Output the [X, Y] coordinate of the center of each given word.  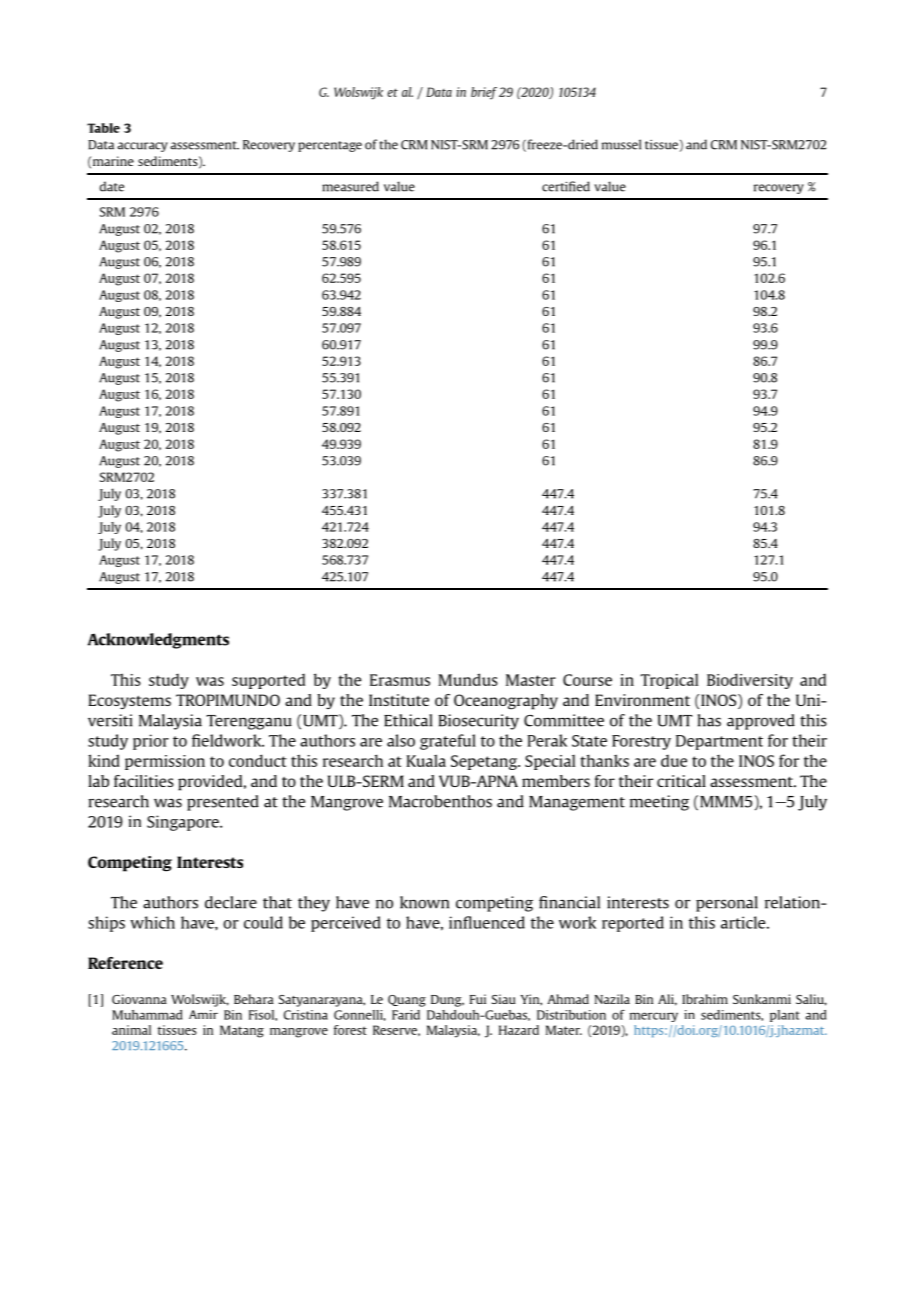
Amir [203, 1014]
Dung [447, 1001]
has [709, 720]
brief [484, 93]
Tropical [669, 681]
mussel [621, 144]
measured [350, 186]
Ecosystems [129, 701]
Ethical [408, 720]
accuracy [143, 147]
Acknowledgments [158, 641]
